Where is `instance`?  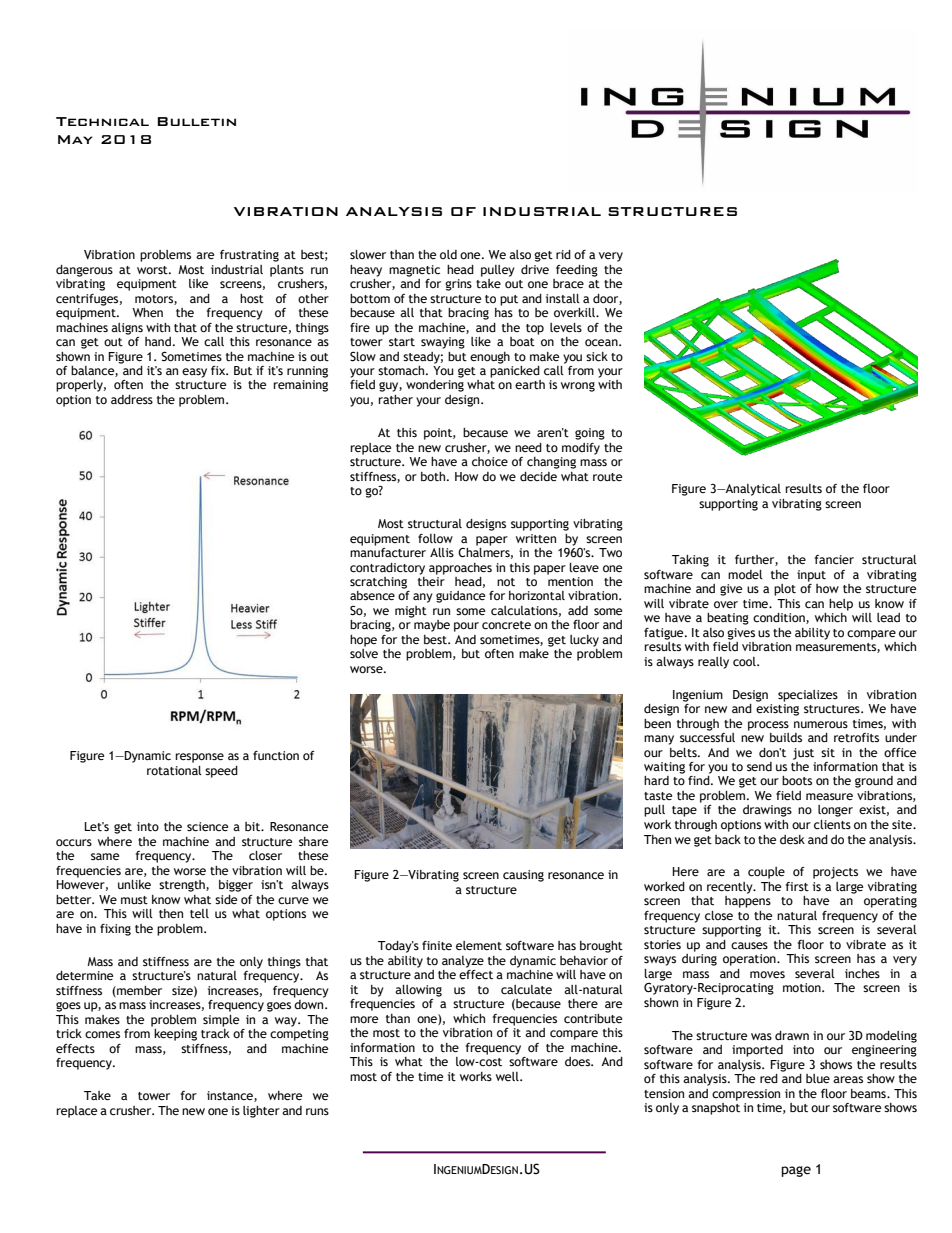
instance is located at coordinates (231, 1096).
